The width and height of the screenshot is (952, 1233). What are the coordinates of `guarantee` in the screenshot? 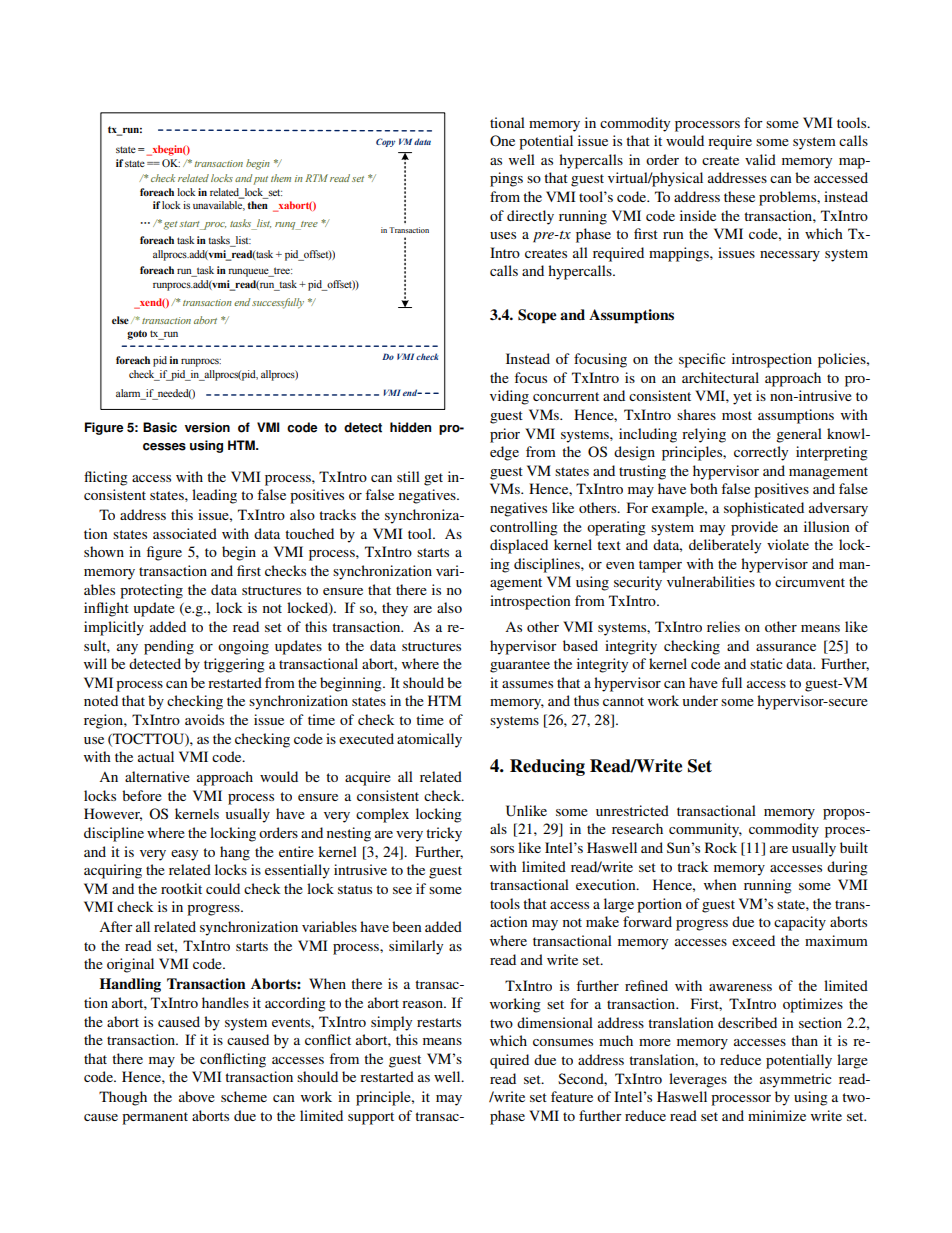 It's located at (520, 666).
